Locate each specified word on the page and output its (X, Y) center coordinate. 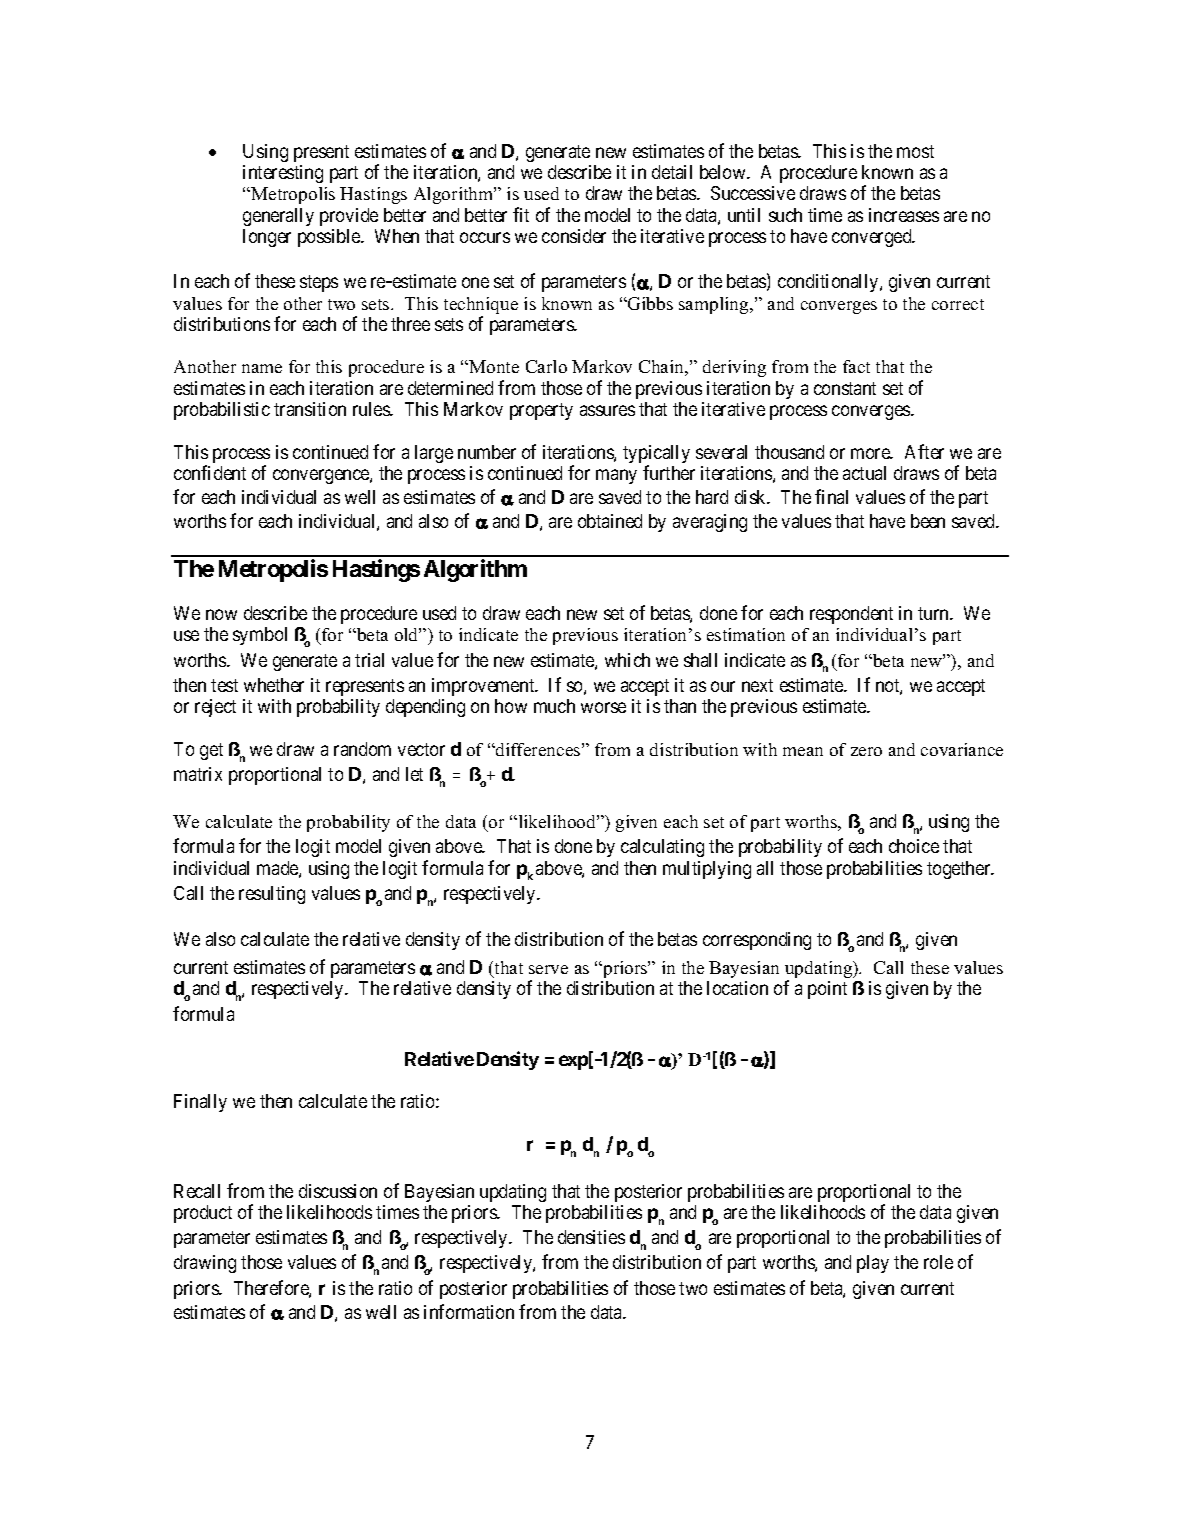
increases (904, 215)
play (873, 1264)
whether (274, 685)
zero (866, 751)
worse (603, 708)
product (203, 1214)
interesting (283, 174)
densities (591, 1237)
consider (574, 236)
